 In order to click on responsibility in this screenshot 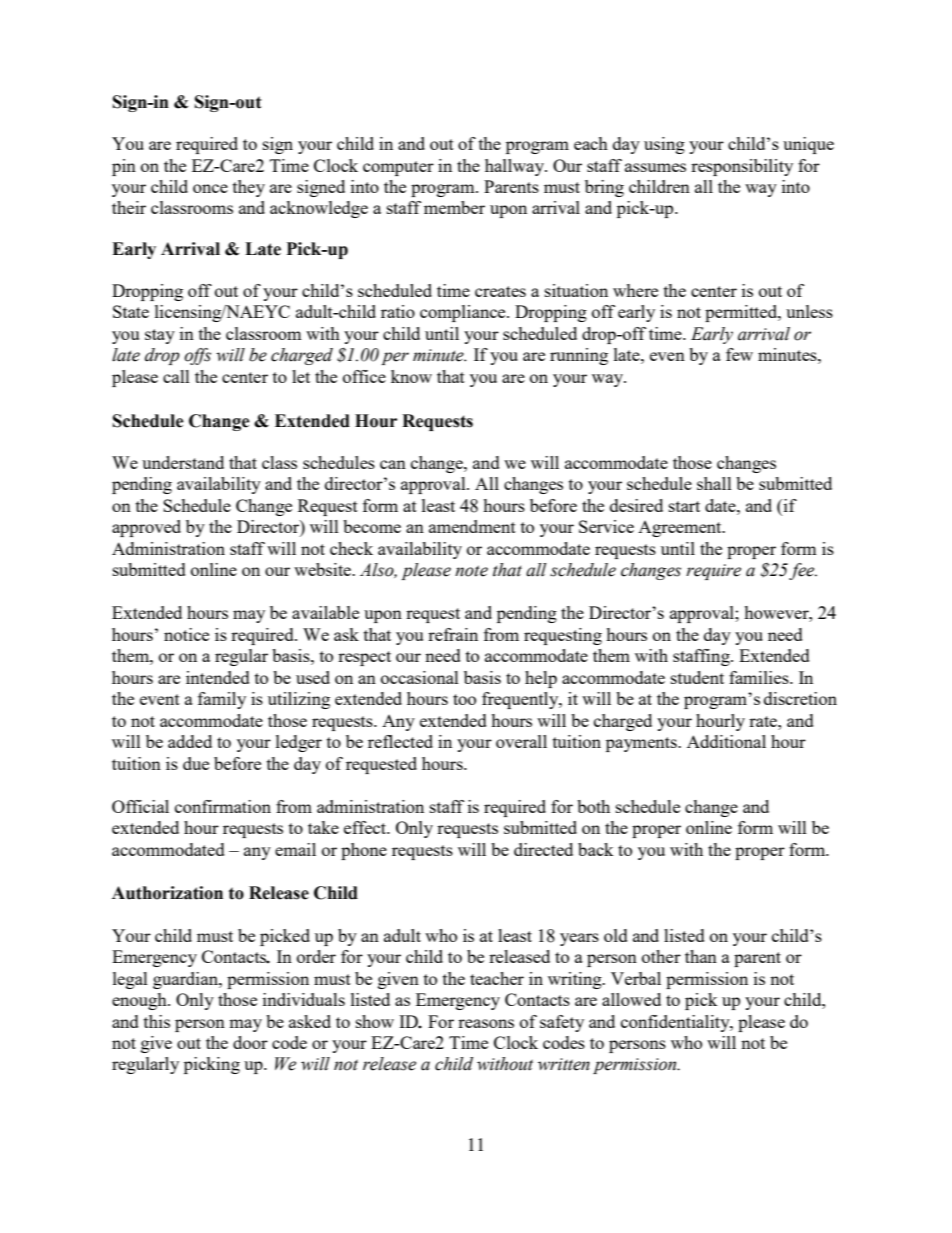, I will do `click(742, 167)`.
